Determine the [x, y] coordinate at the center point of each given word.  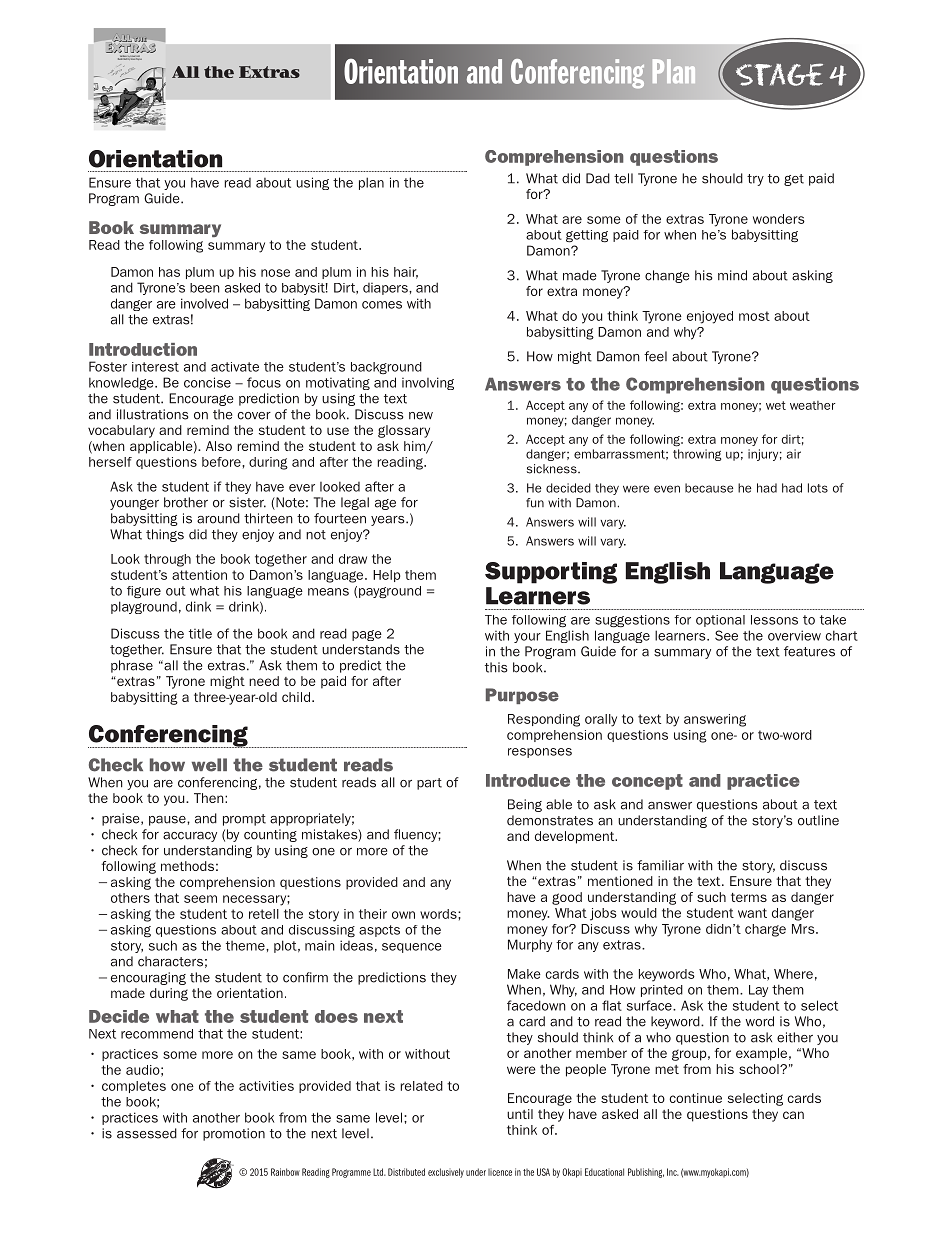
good [567, 898]
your [527, 638]
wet [776, 405]
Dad [598, 178]
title [200, 634]
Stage [779, 74]
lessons [774, 620]
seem [200, 899]
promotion [234, 1134]
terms [749, 897]
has [169, 272]
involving [428, 383]
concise [207, 382]
